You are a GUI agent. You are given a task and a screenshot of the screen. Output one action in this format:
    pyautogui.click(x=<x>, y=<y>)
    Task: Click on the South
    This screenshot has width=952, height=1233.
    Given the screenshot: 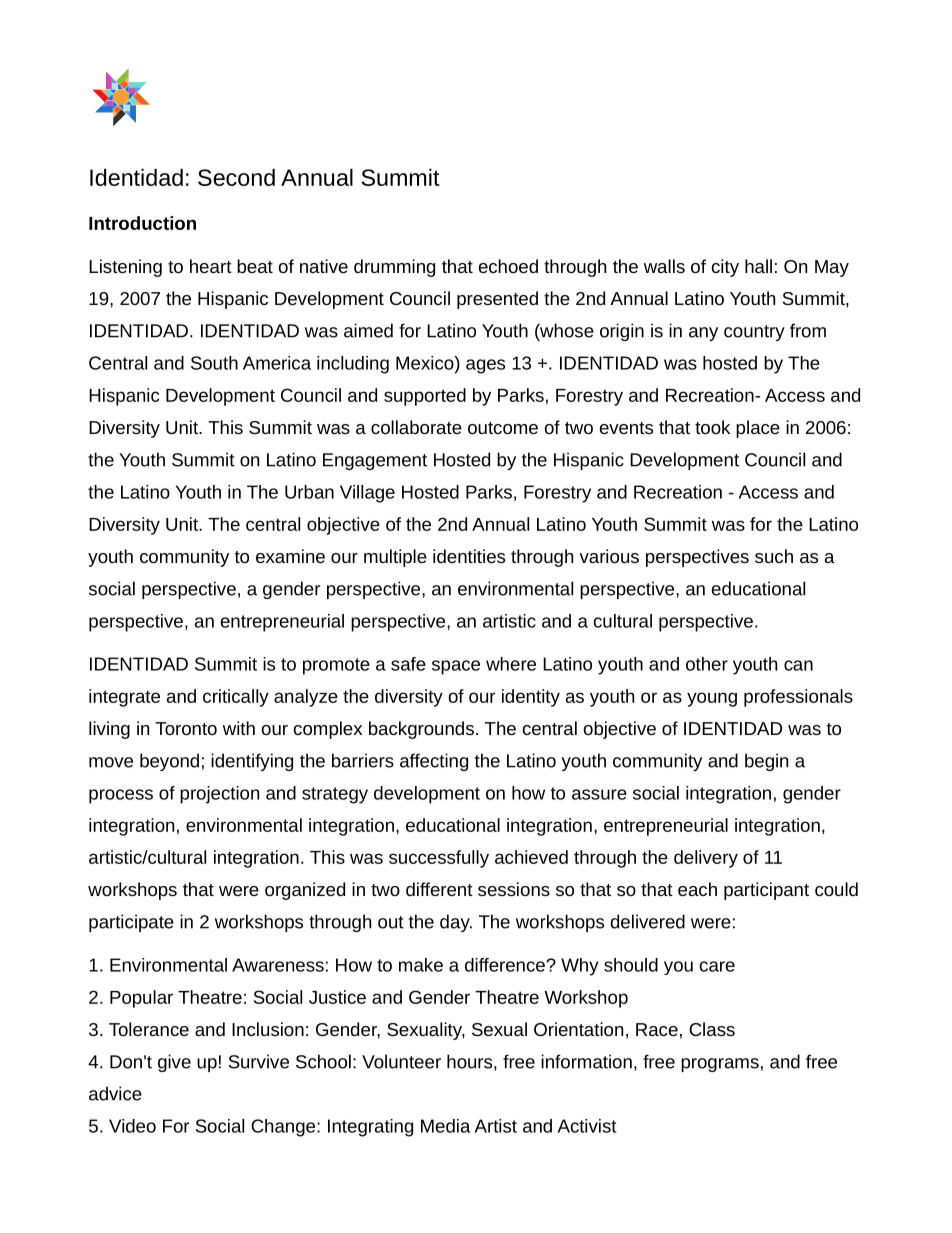 What is the action you would take?
    pyautogui.click(x=214, y=363)
